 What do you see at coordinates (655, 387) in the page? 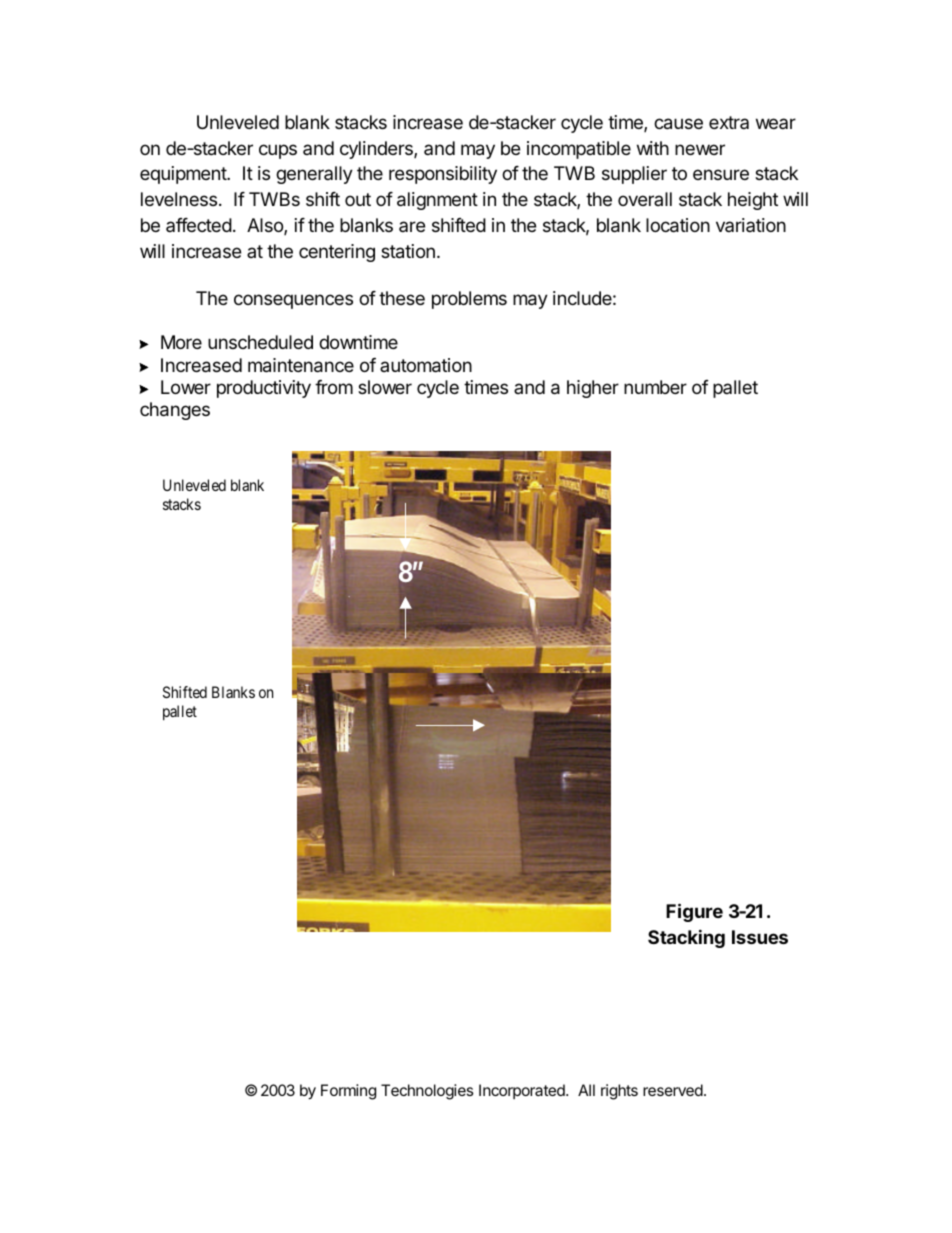
I see `number` at bounding box center [655, 387].
